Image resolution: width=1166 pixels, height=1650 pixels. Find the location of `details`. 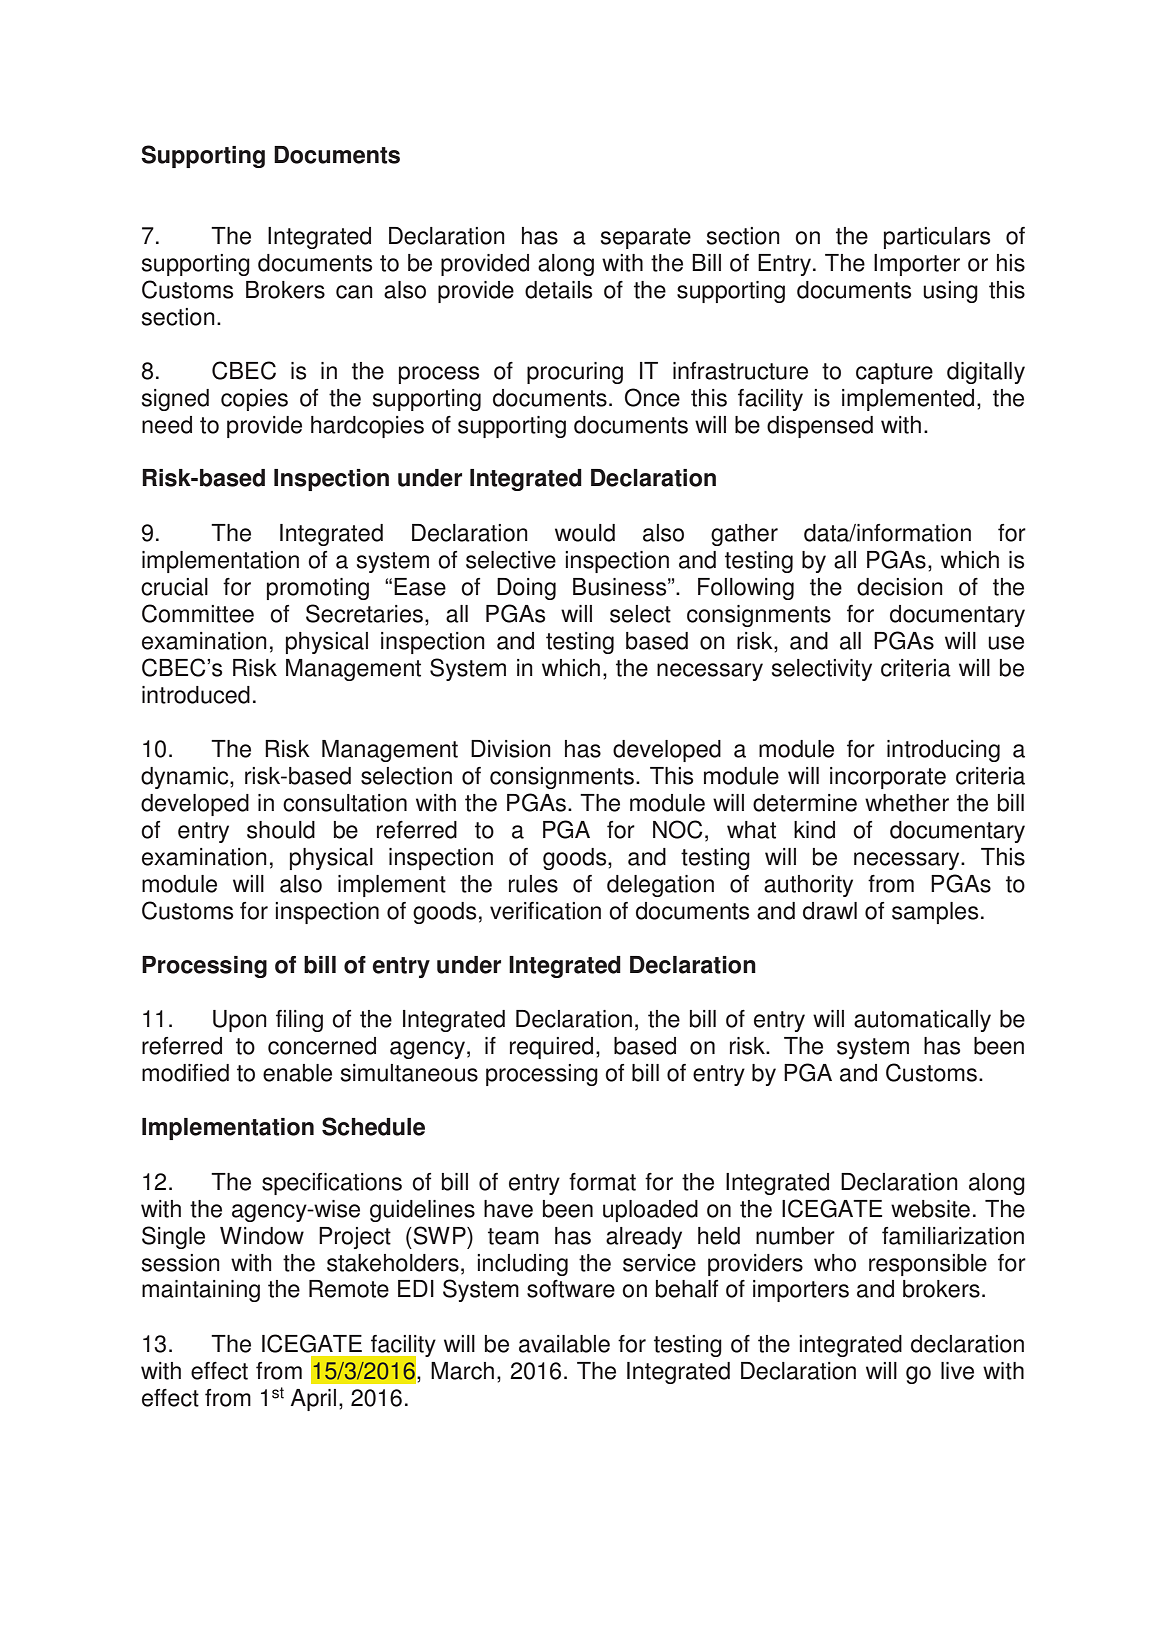

details is located at coordinates (558, 290).
